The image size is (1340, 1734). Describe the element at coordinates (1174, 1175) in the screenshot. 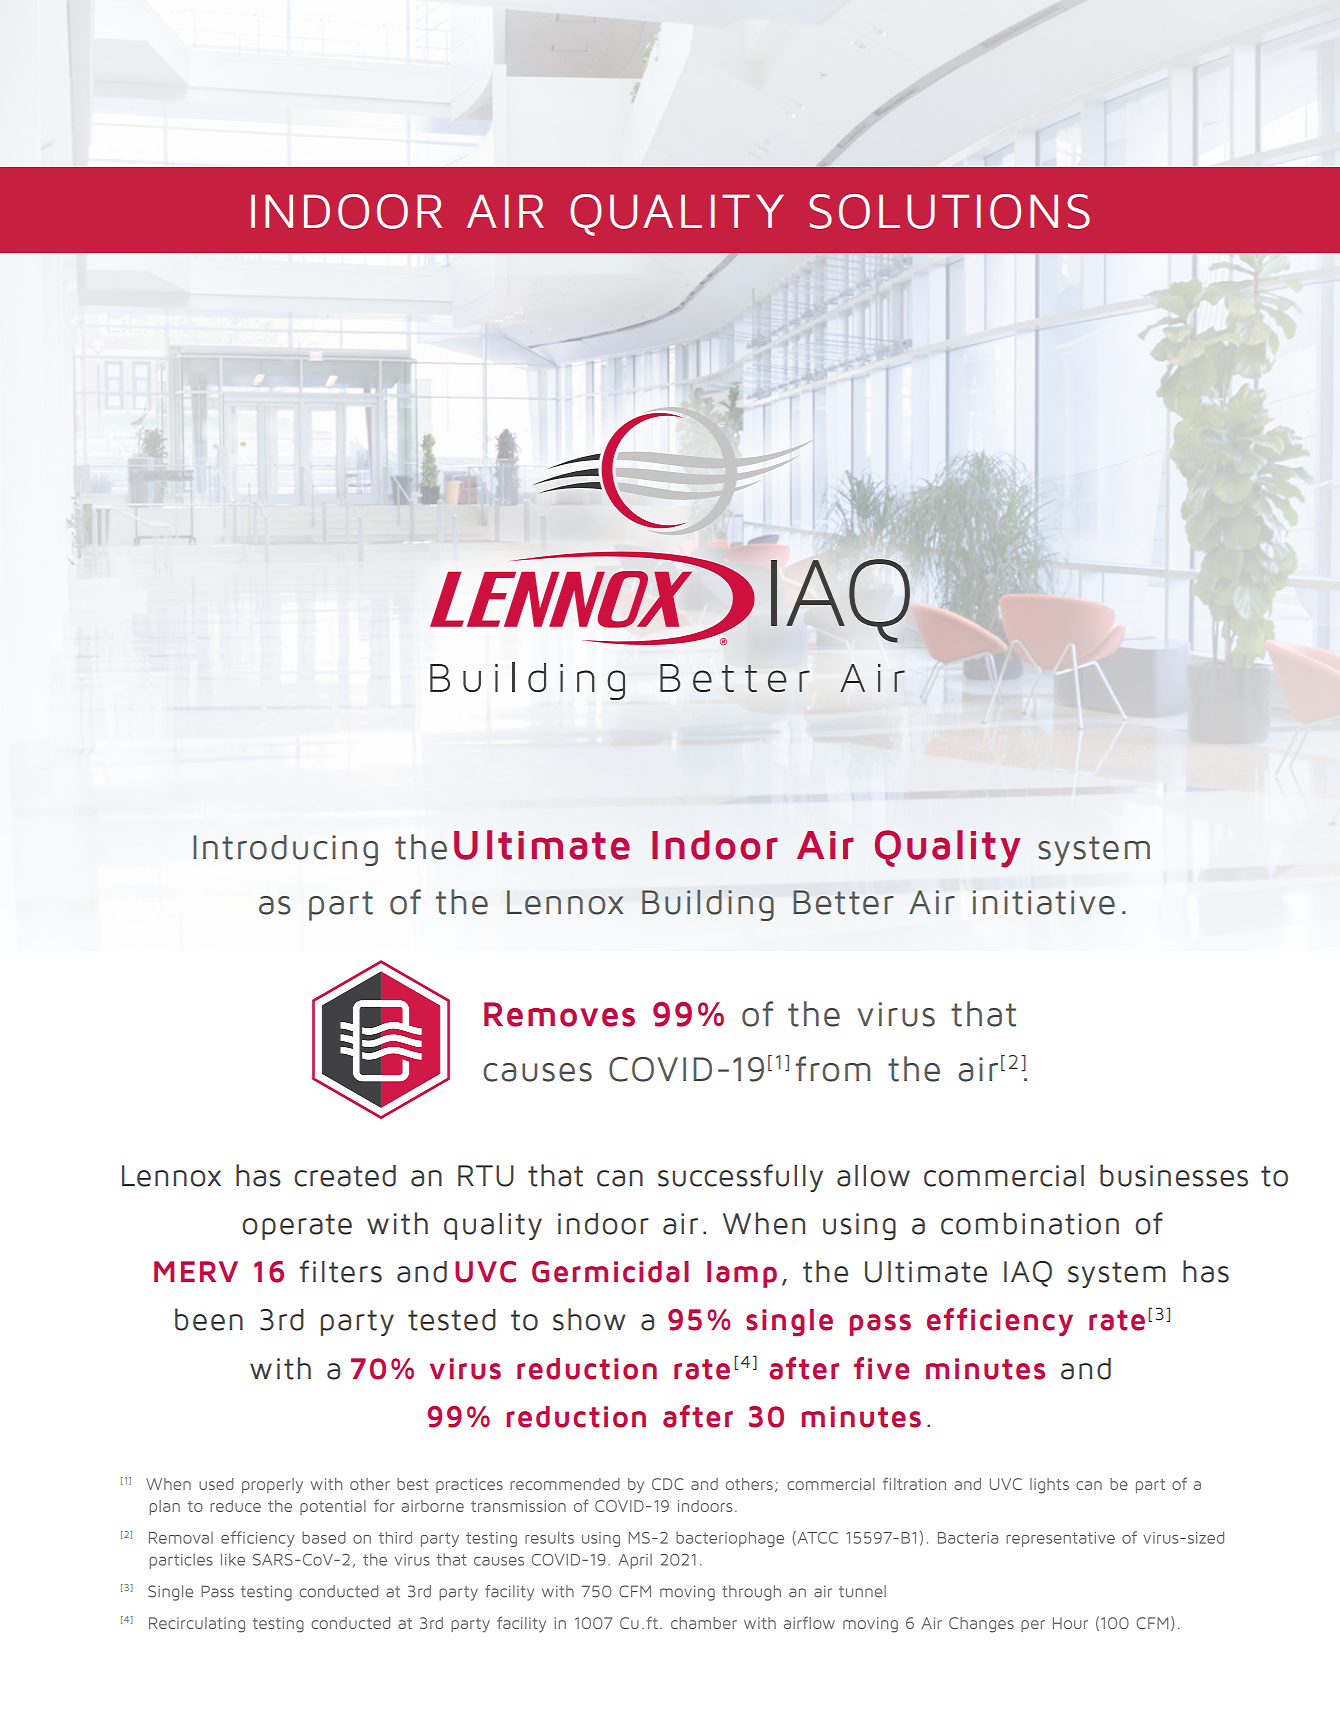

I see `businesses` at that location.
